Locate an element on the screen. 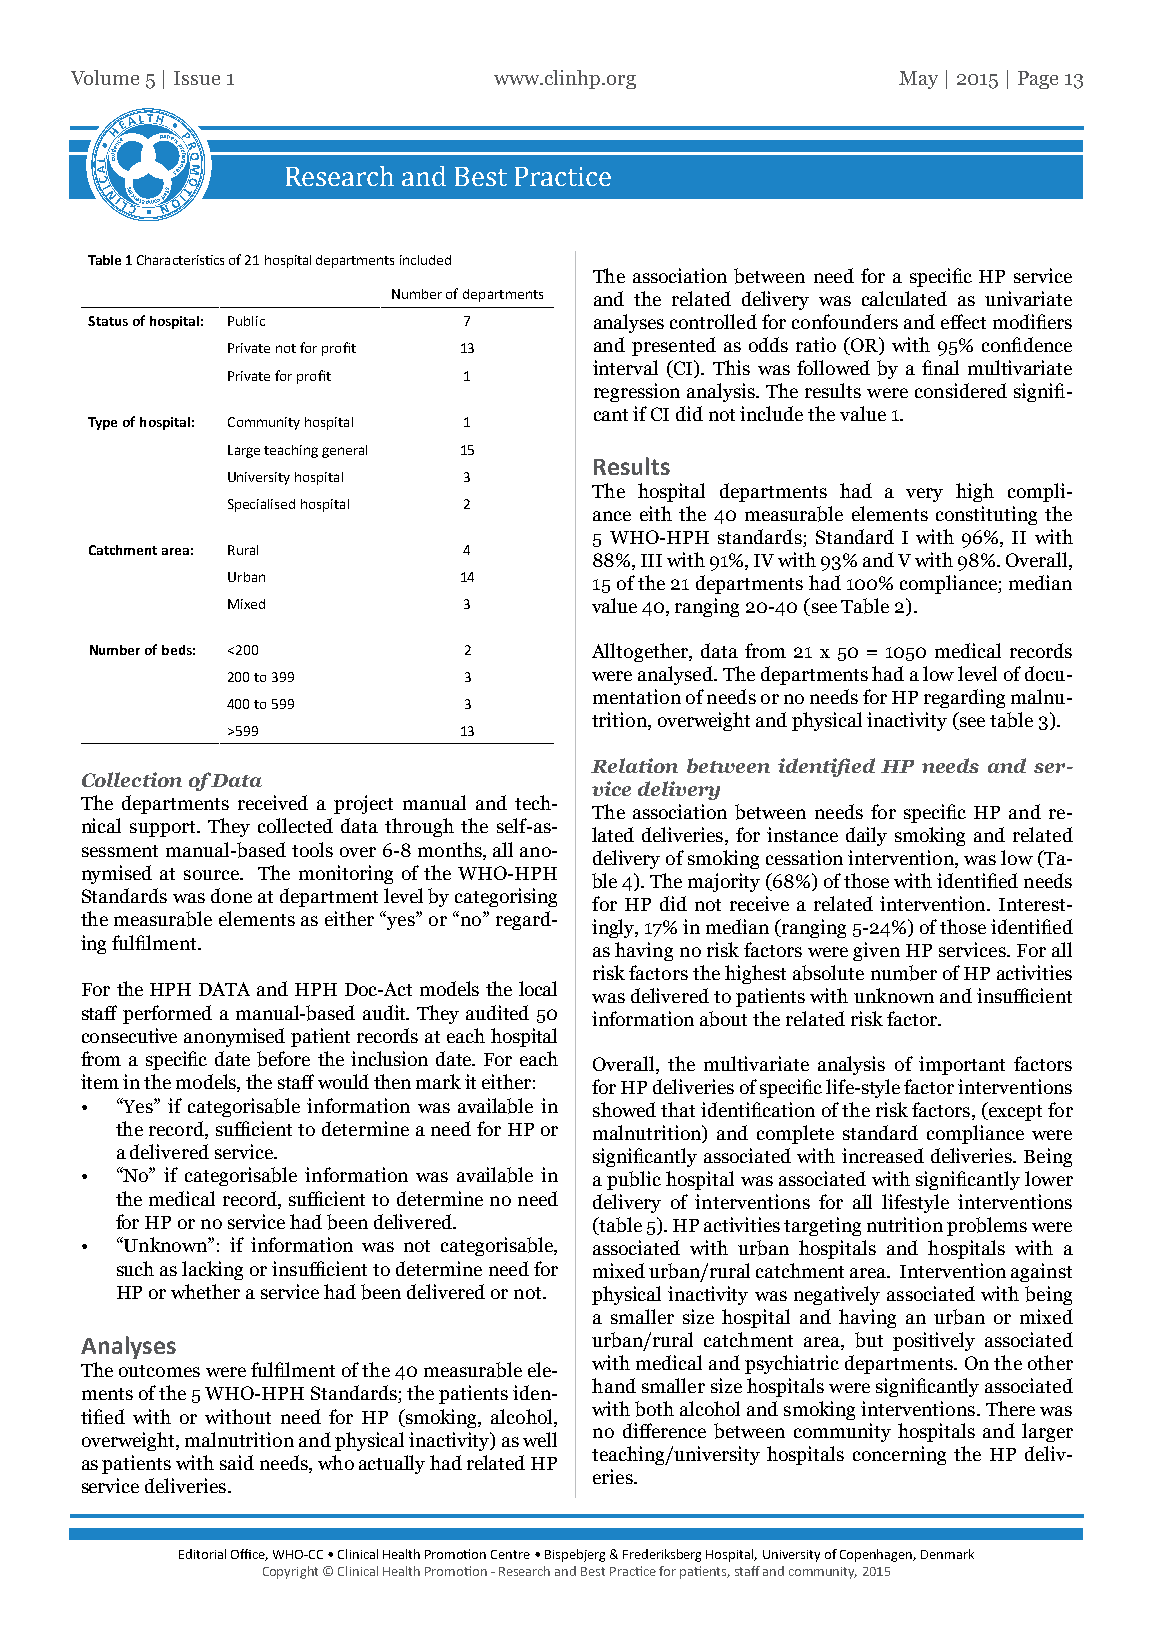 Image resolution: width=1153 pixels, height=1630 pixels. May is located at coordinates (918, 80).
